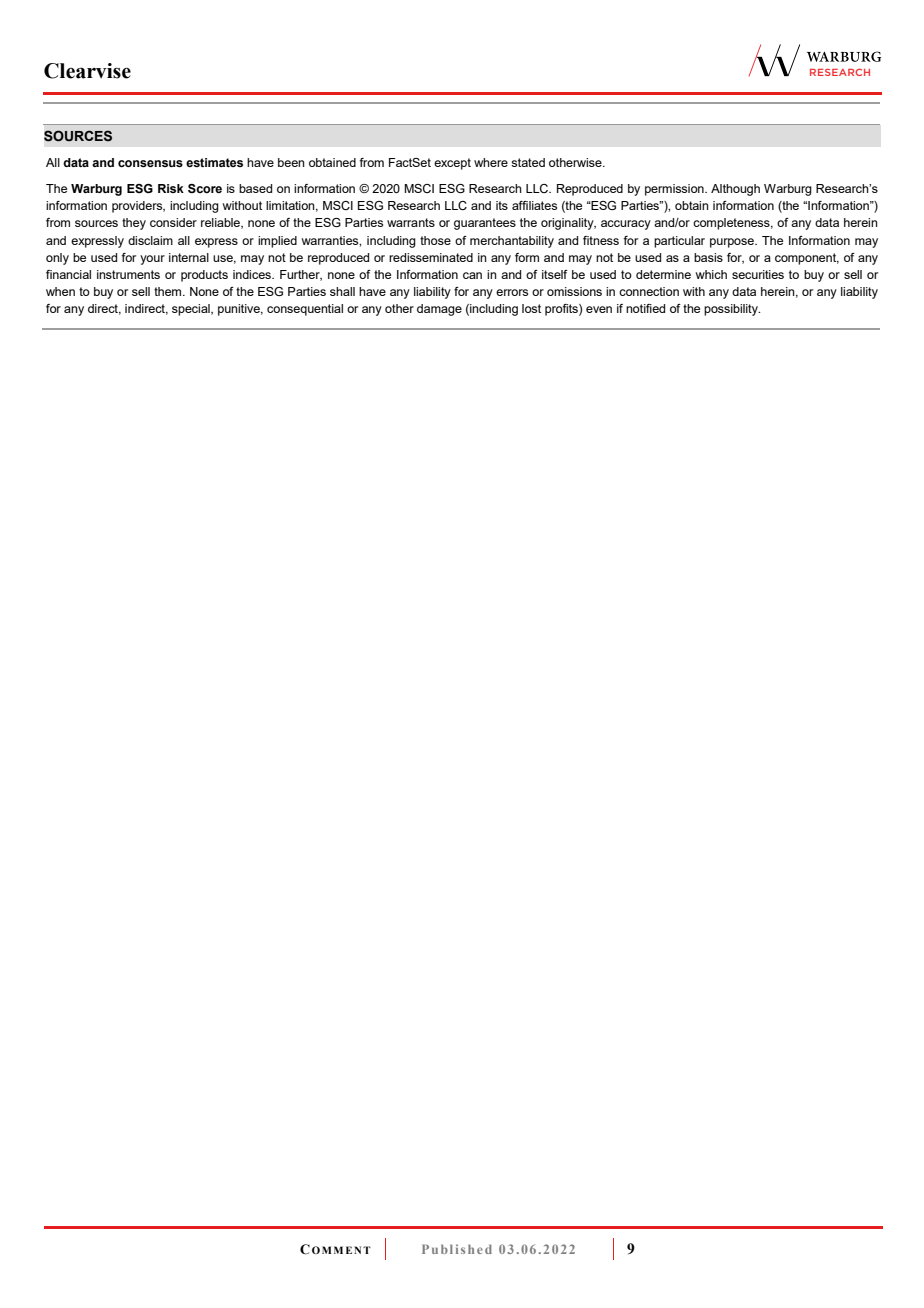 The width and height of the document is (924, 1308). Describe the element at coordinates (735, 190) in the document. I see `Although` at that location.
